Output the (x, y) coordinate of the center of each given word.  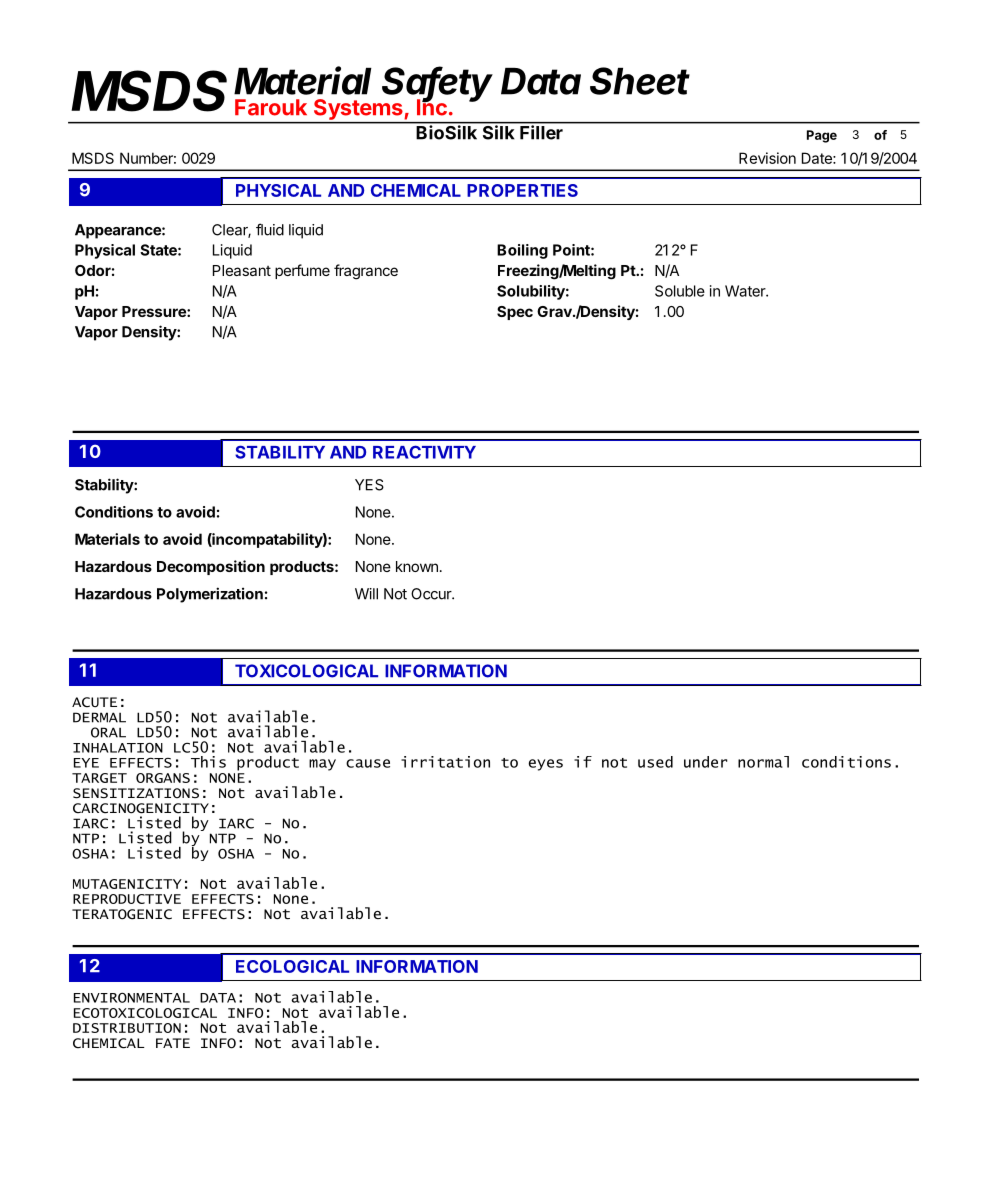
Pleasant (242, 270)
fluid (270, 229)
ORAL (108, 732)
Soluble (680, 291)
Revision (767, 158)
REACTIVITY (424, 452)
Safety (437, 85)
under (706, 762)
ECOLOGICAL (292, 966)
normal (763, 762)
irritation (445, 762)
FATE (173, 1043)
